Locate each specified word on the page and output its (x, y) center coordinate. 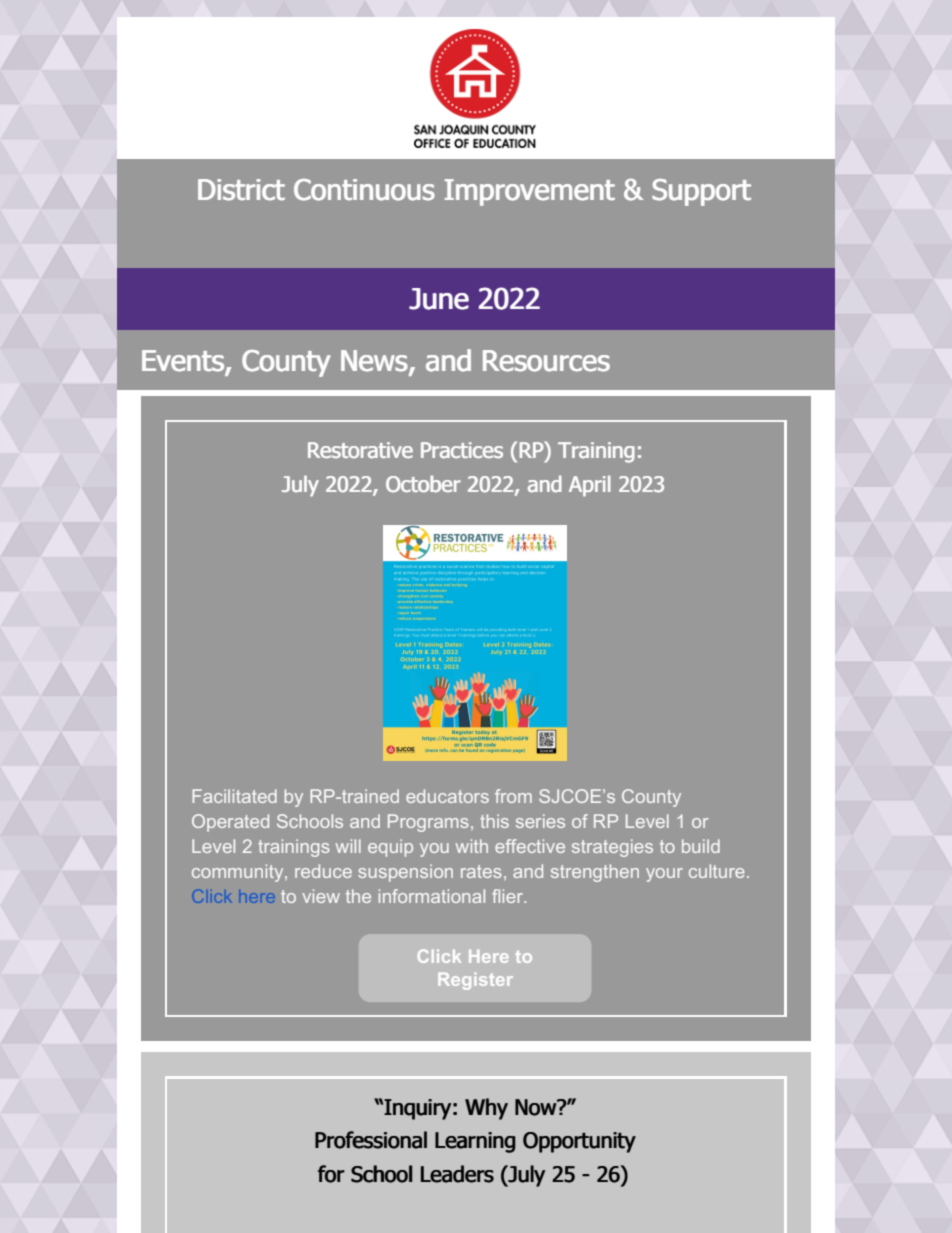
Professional (371, 1140)
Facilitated (235, 796)
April (590, 486)
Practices (462, 450)
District (241, 190)
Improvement (530, 192)
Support (701, 192)
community (239, 873)
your (664, 875)
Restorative (360, 450)
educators (447, 796)
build (701, 846)
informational (432, 896)
